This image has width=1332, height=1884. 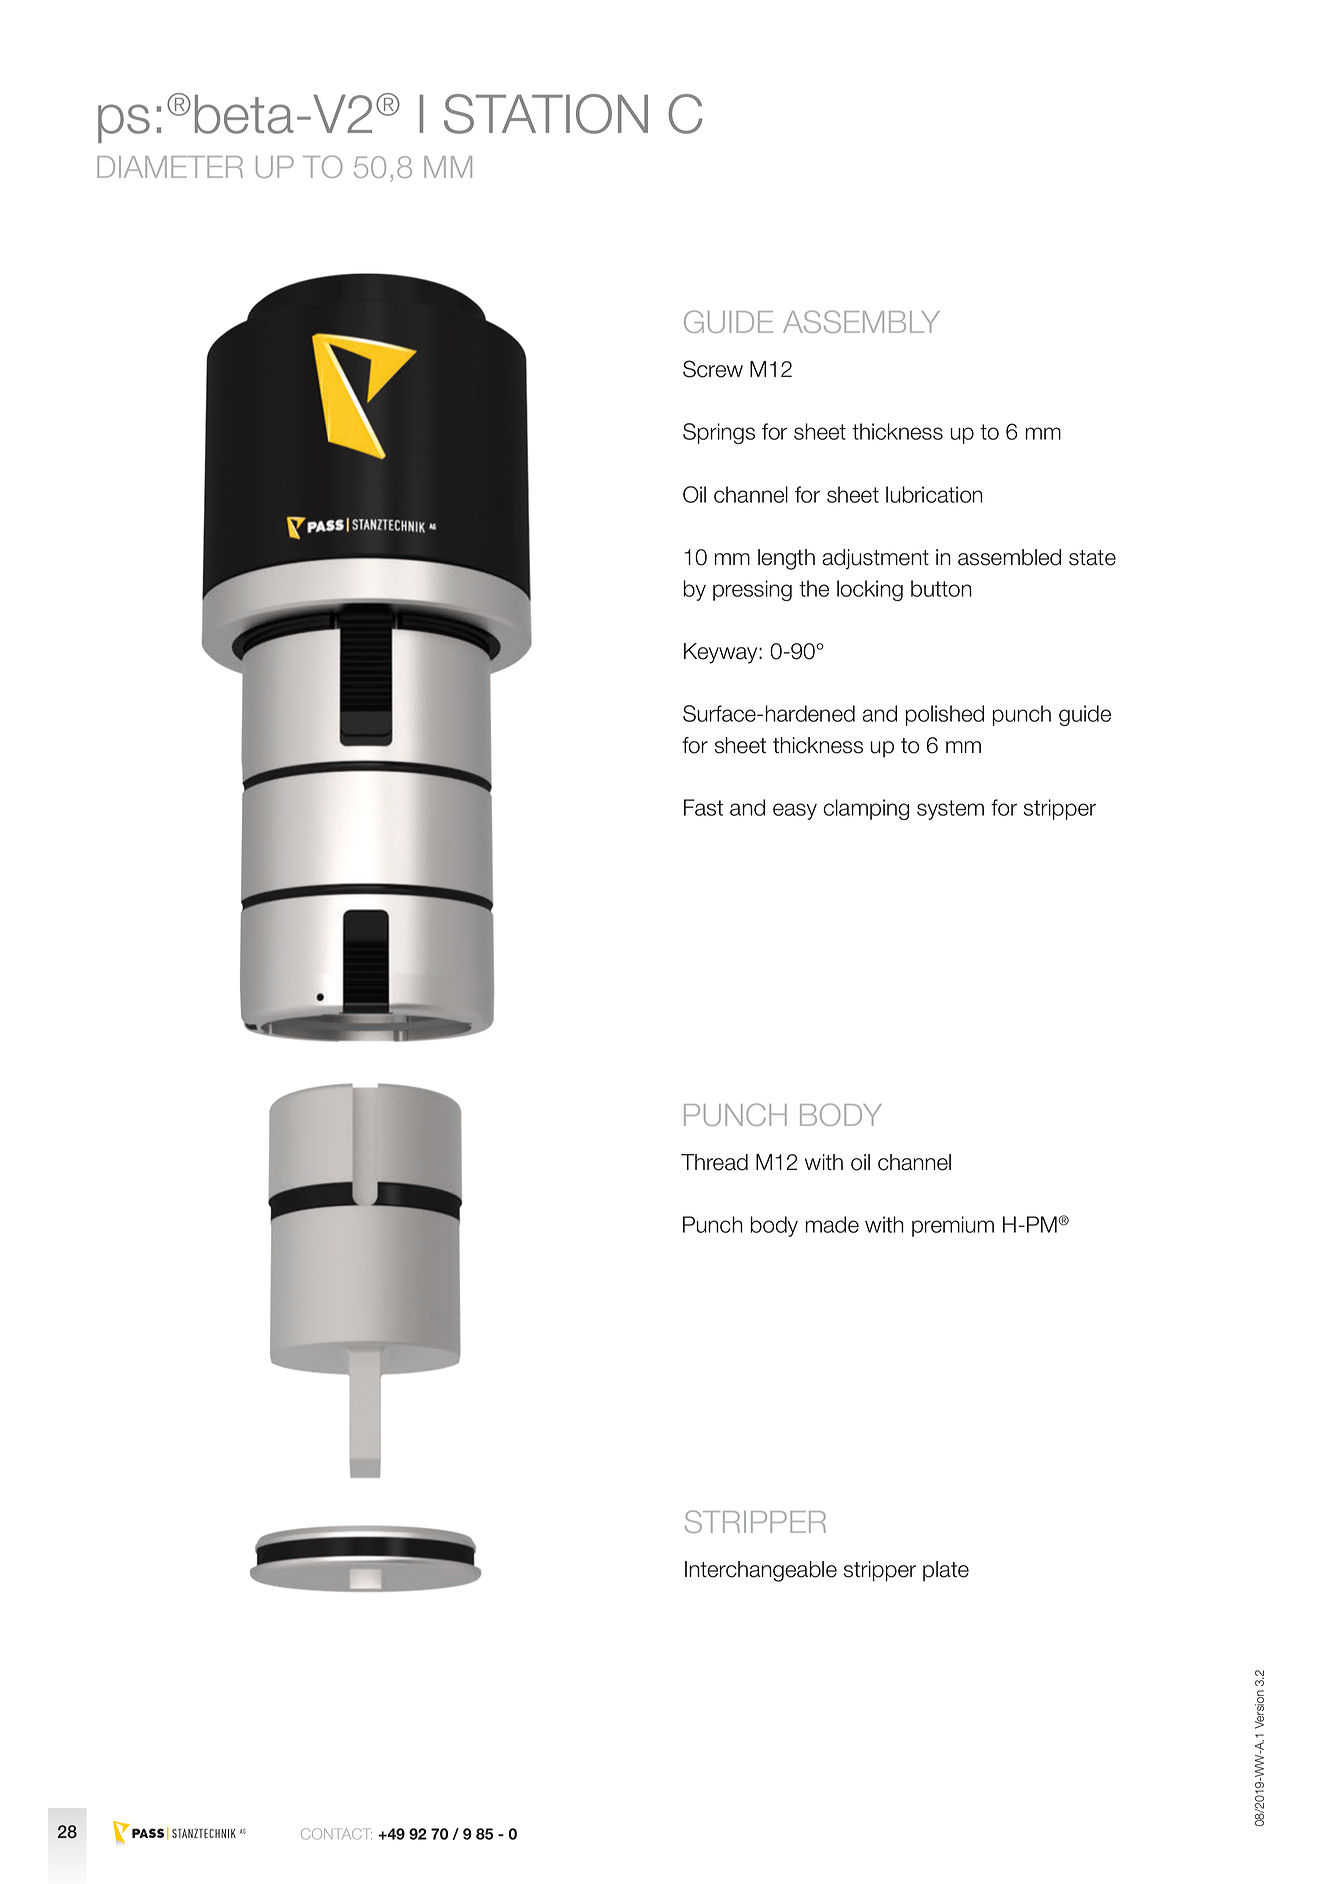 What do you see at coordinates (336, 1834) in the image?
I see `CONTACT` at bounding box center [336, 1834].
